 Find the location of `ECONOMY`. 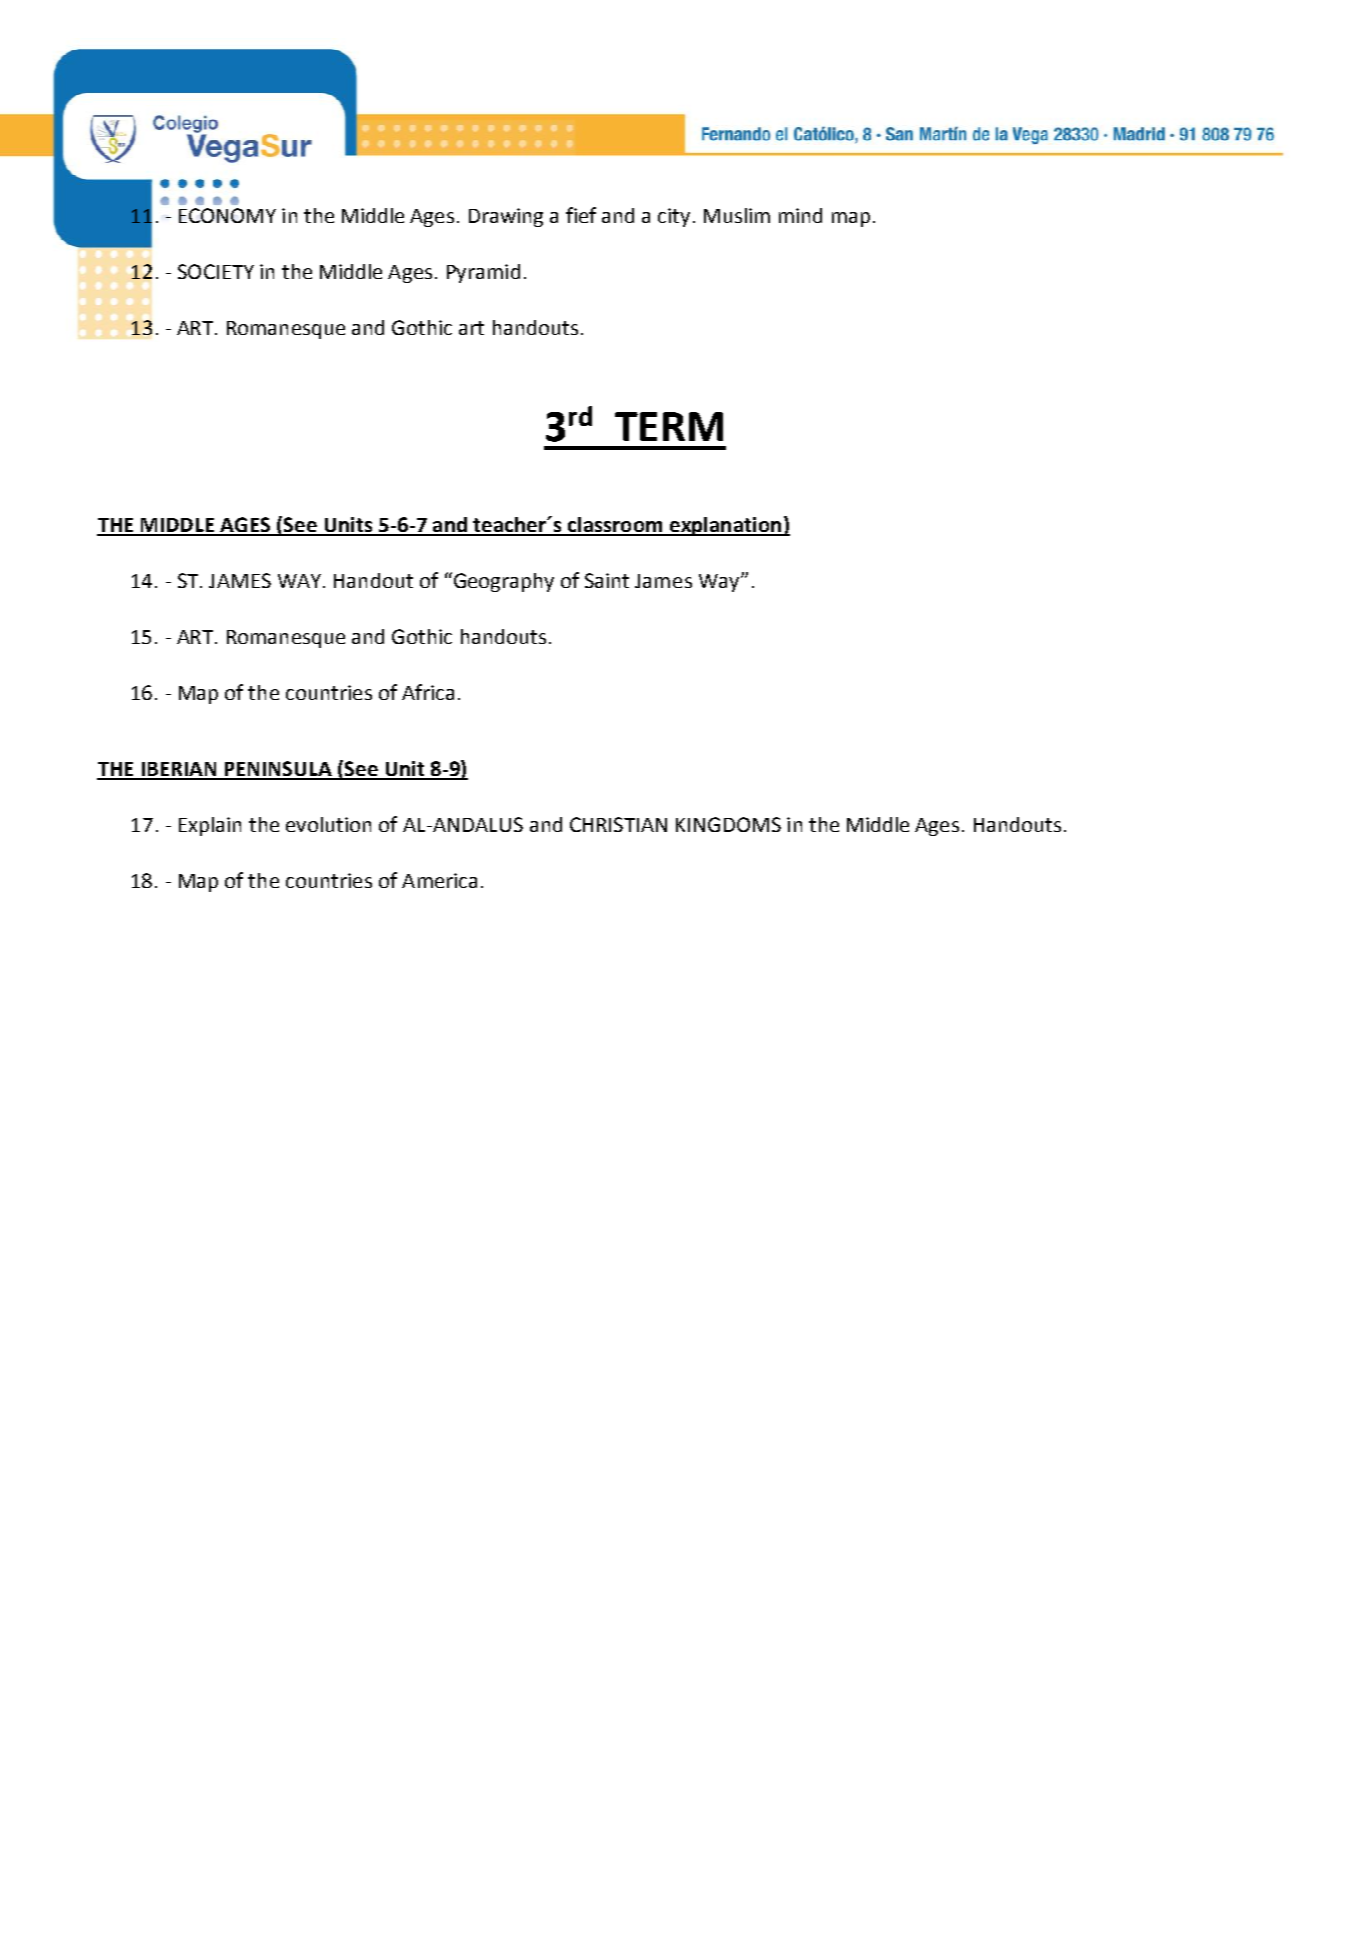

ECONOMY is located at coordinates (227, 215).
